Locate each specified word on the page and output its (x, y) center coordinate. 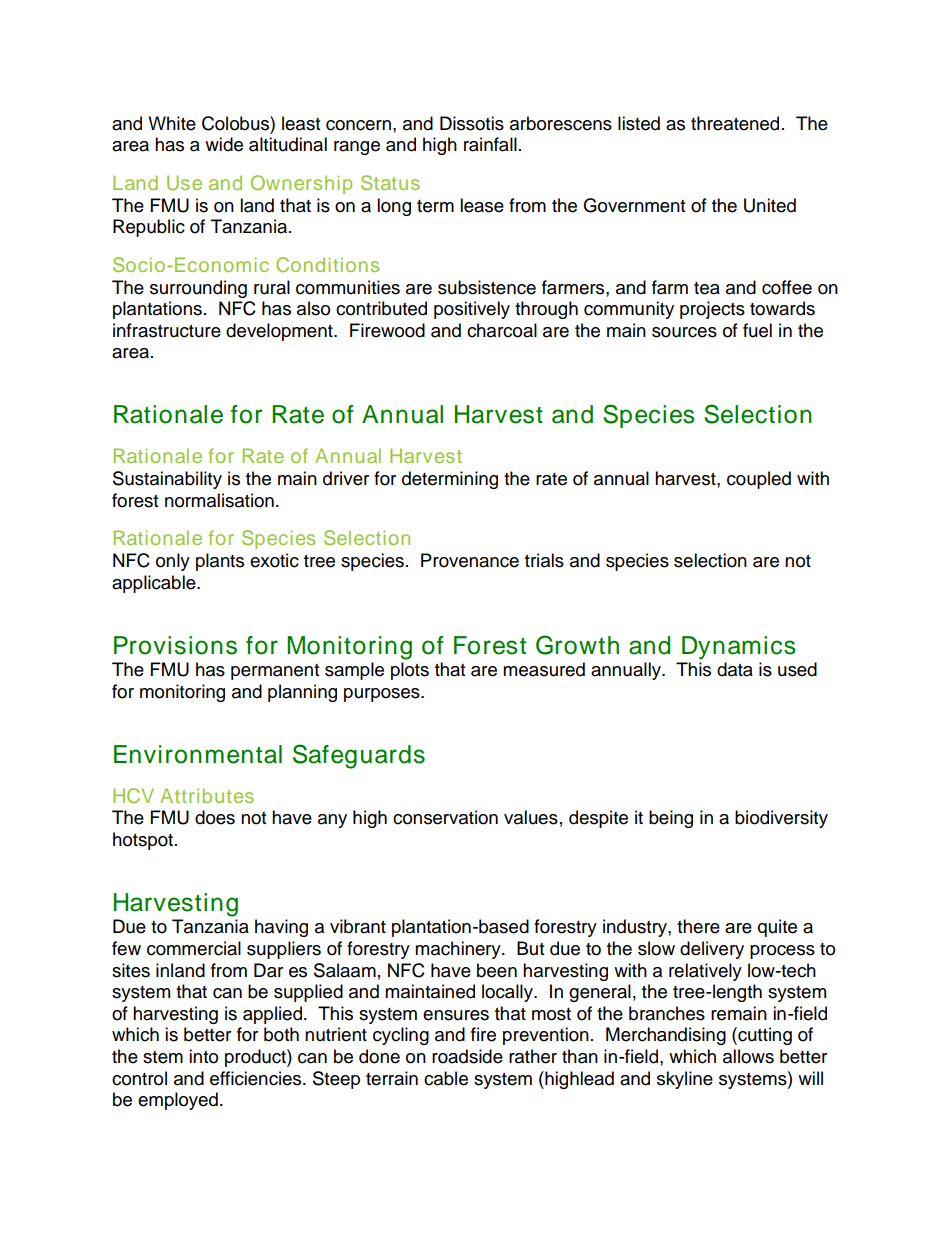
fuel (757, 330)
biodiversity (781, 819)
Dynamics (739, 648)
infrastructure (167, 330)
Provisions (175, 645)
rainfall (490, 144)
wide (224, 144)
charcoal (502, 330)
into (203, 1056)
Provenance (470, 560)
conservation (445, 817)
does (215, 817)
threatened (735, 123)
